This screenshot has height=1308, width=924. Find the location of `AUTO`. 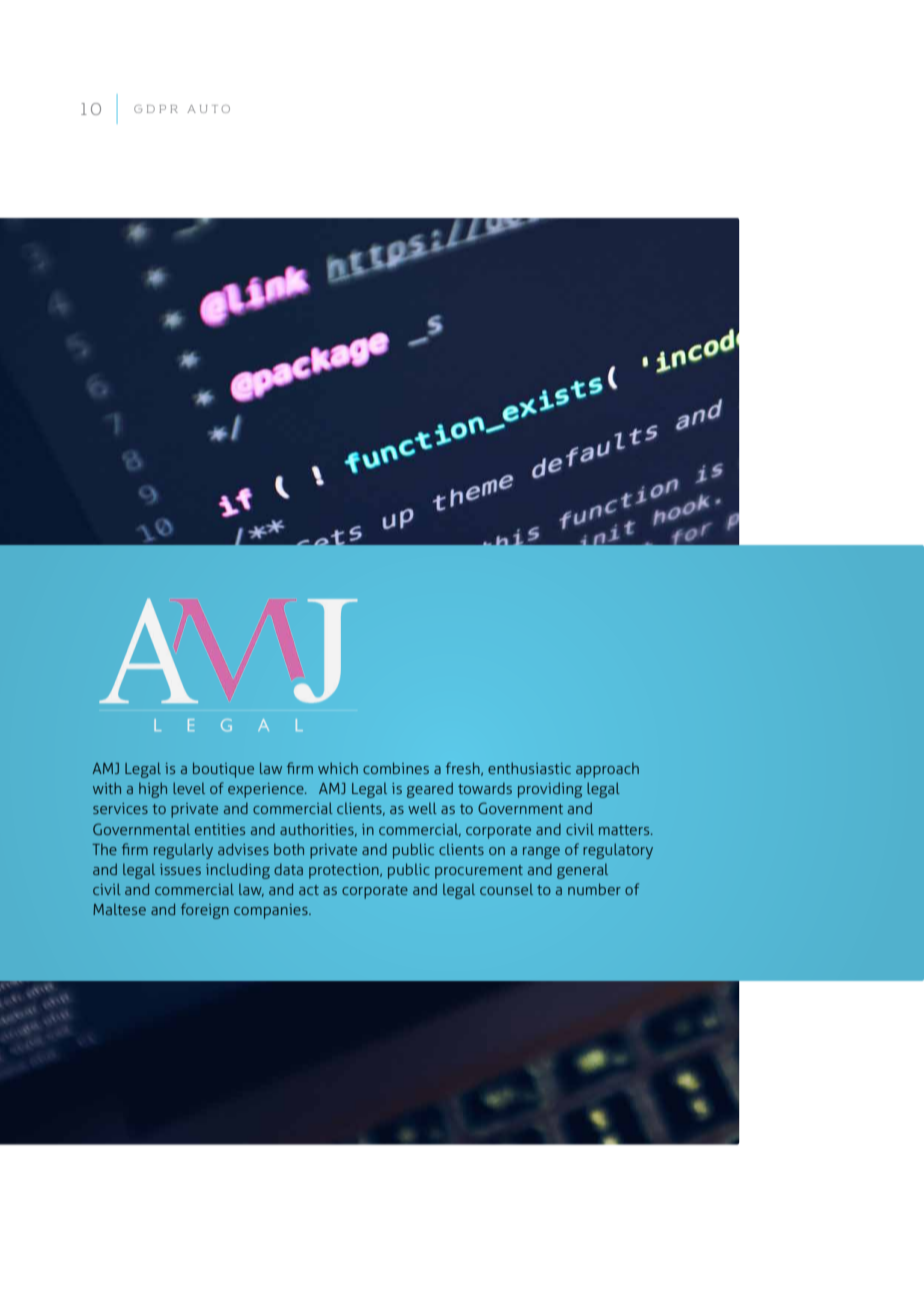

AUTO is located at coordinates (208, 109).
